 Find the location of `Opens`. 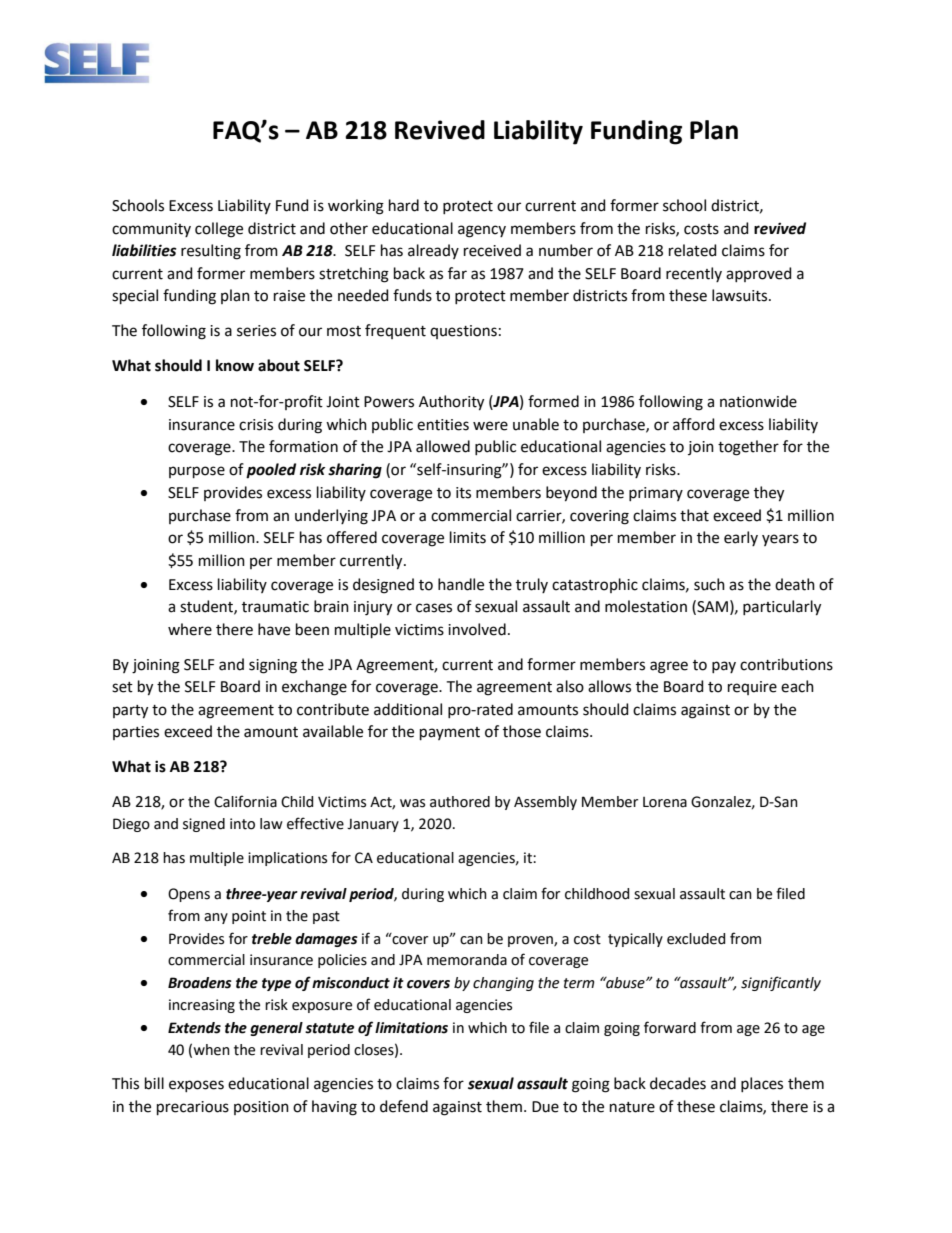

Opens is located at coordinates (189, 895).
